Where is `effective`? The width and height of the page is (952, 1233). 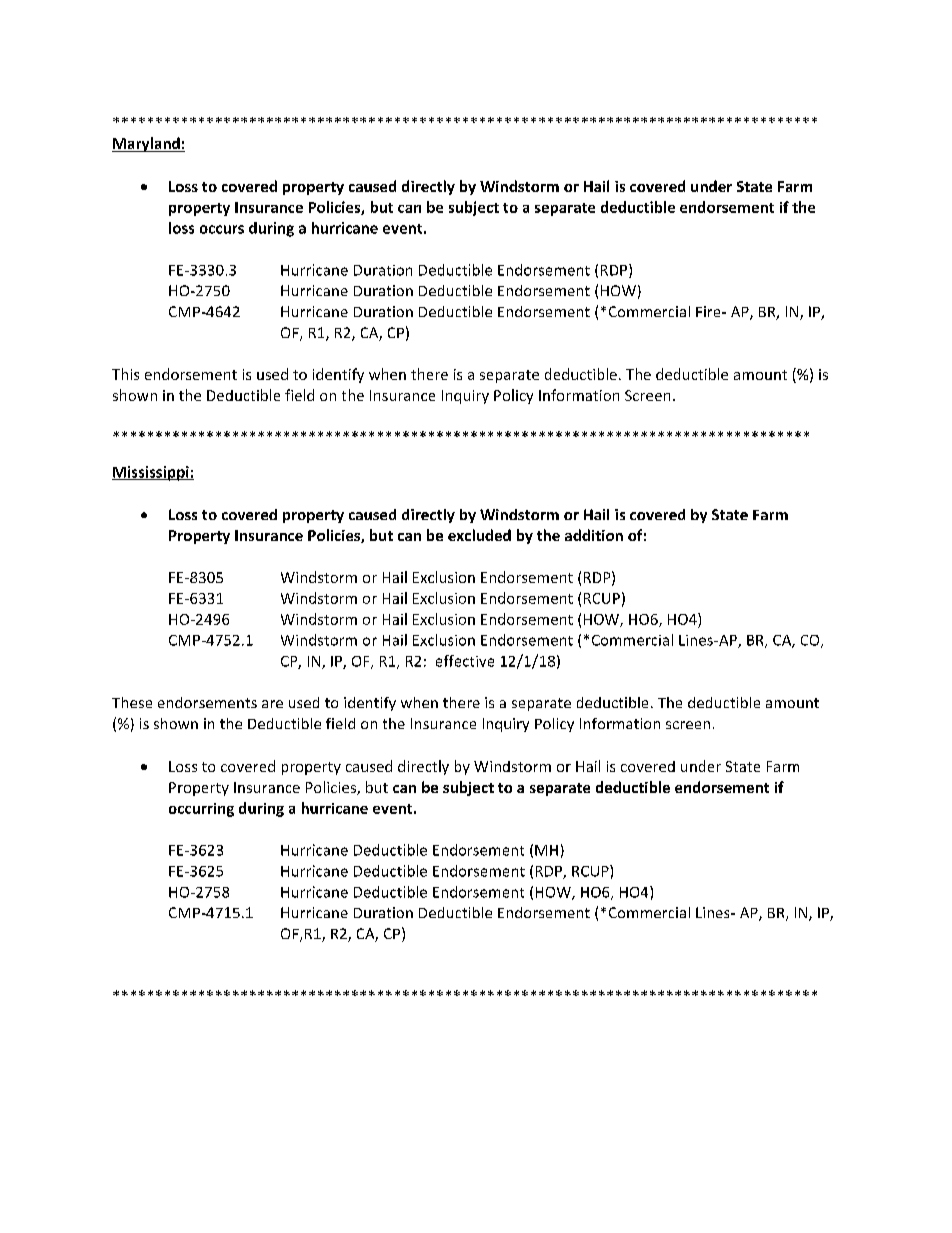
effective is located at coordinates (465, 661).
